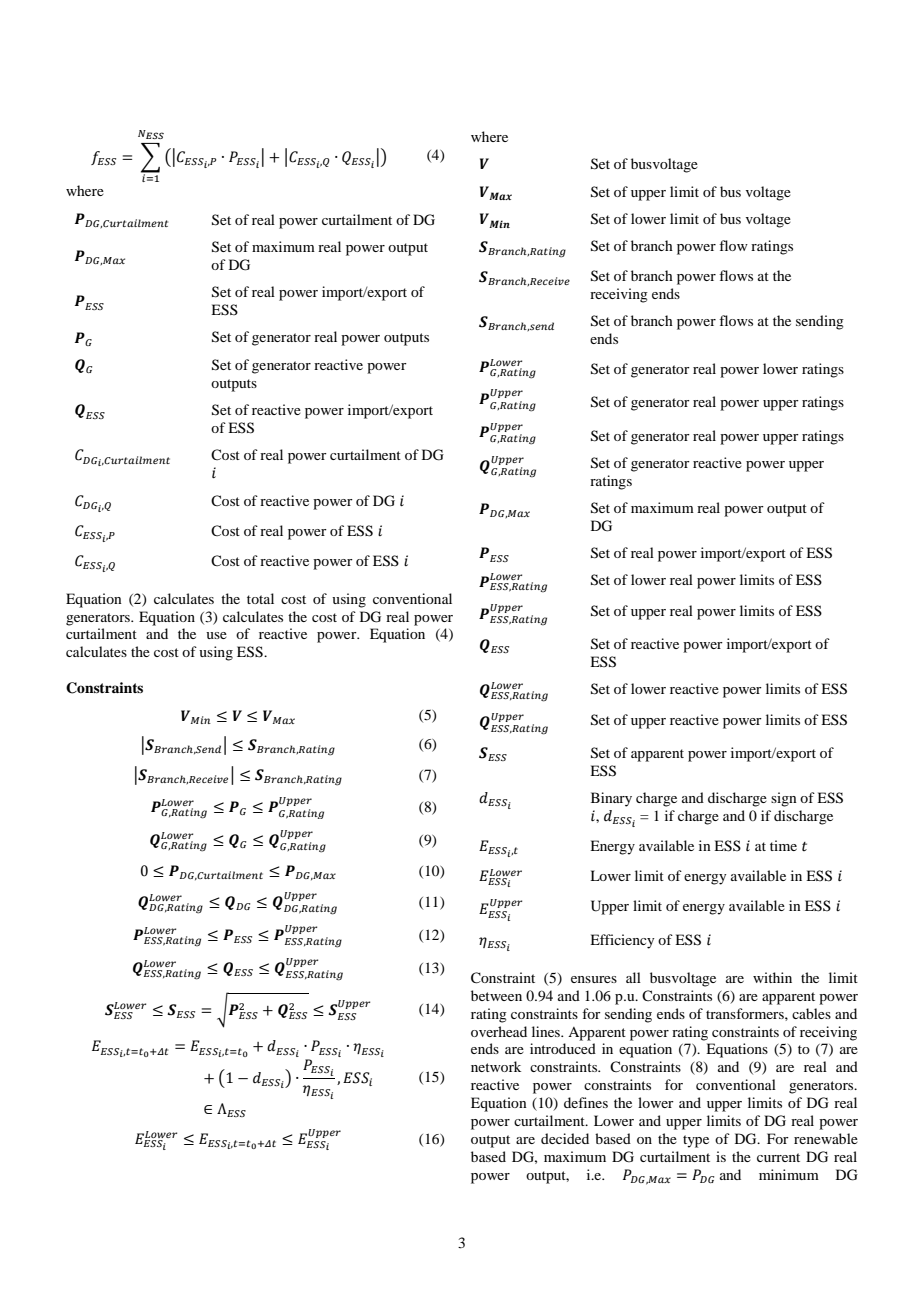  What do you see at coordinates (783, 845) in the page?
I see `time` at bounding box center [783, 845].
